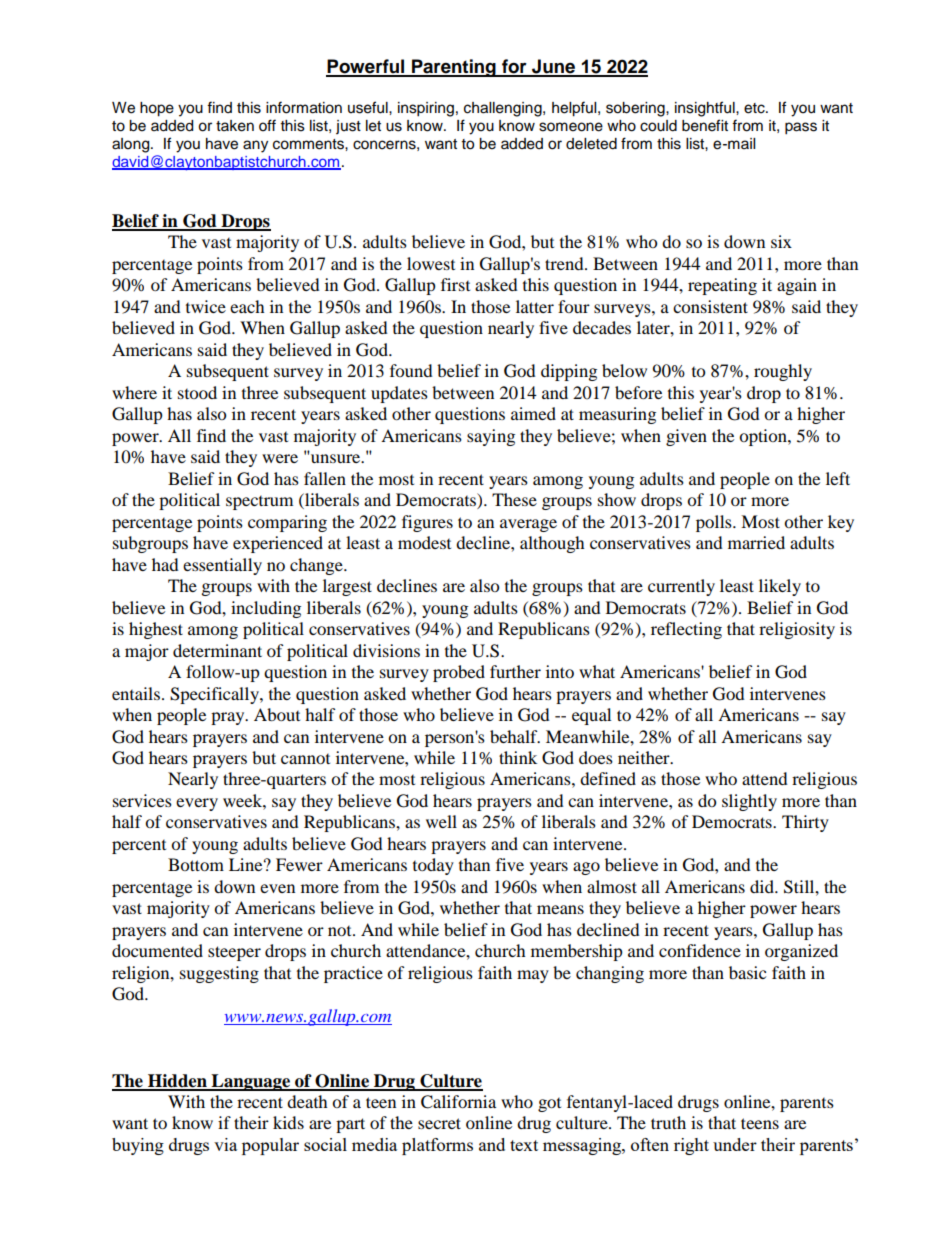 The height and width of the screenshot is (1233, 952). Describe the element at coordinates (763, 886) in the screenshot. I see `did` at that location.
